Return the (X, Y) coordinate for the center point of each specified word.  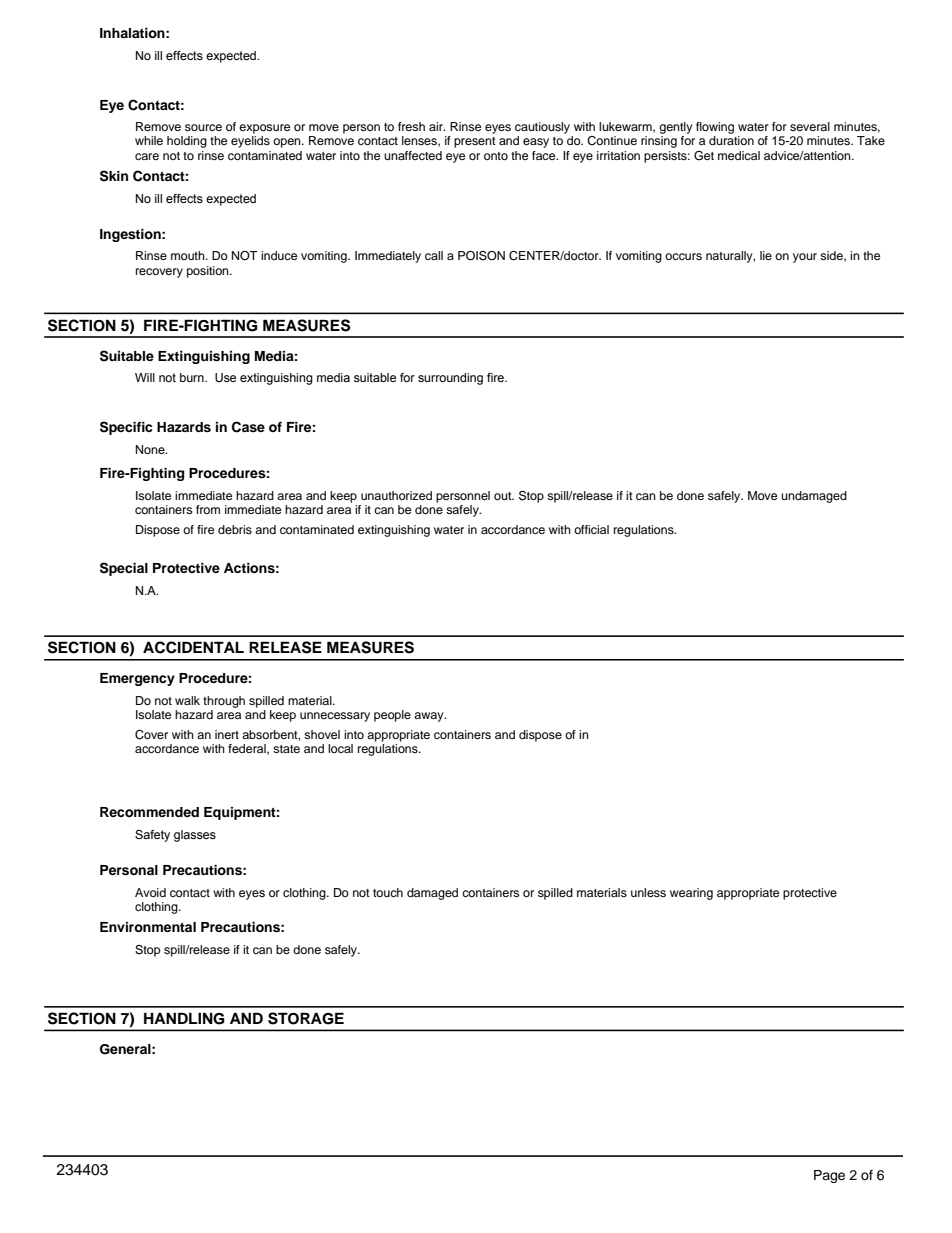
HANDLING (184, 1018)
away (430, 717)
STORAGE (306, 1018)
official (591, 529)
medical (739, 155)
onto (496, 156)
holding (187, 142)
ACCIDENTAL (193, 647)
